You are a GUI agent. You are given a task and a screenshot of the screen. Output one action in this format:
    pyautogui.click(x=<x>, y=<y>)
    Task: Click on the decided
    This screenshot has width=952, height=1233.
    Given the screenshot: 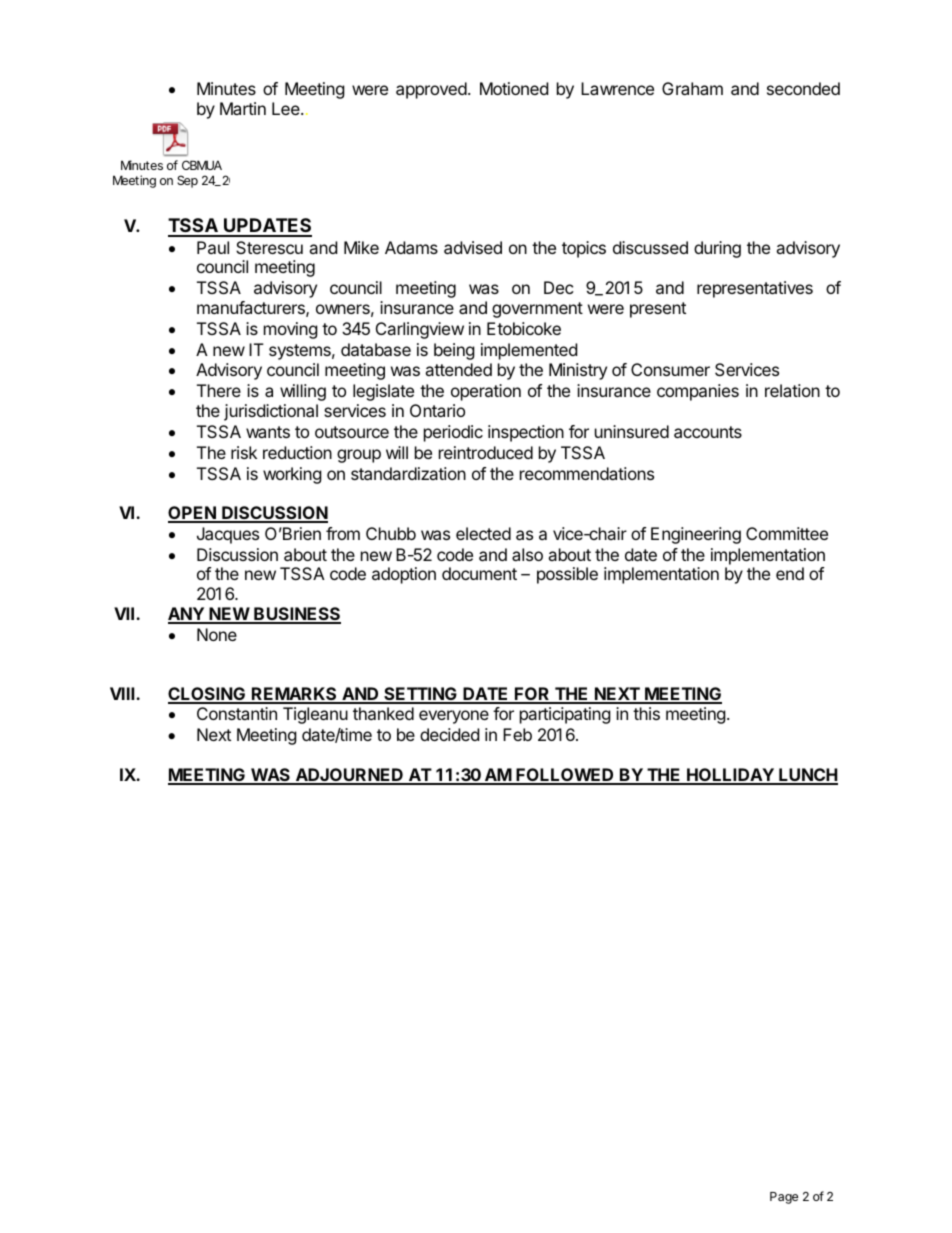 What is the action you would take?
    pyautogui.click(x=449, y=734)
